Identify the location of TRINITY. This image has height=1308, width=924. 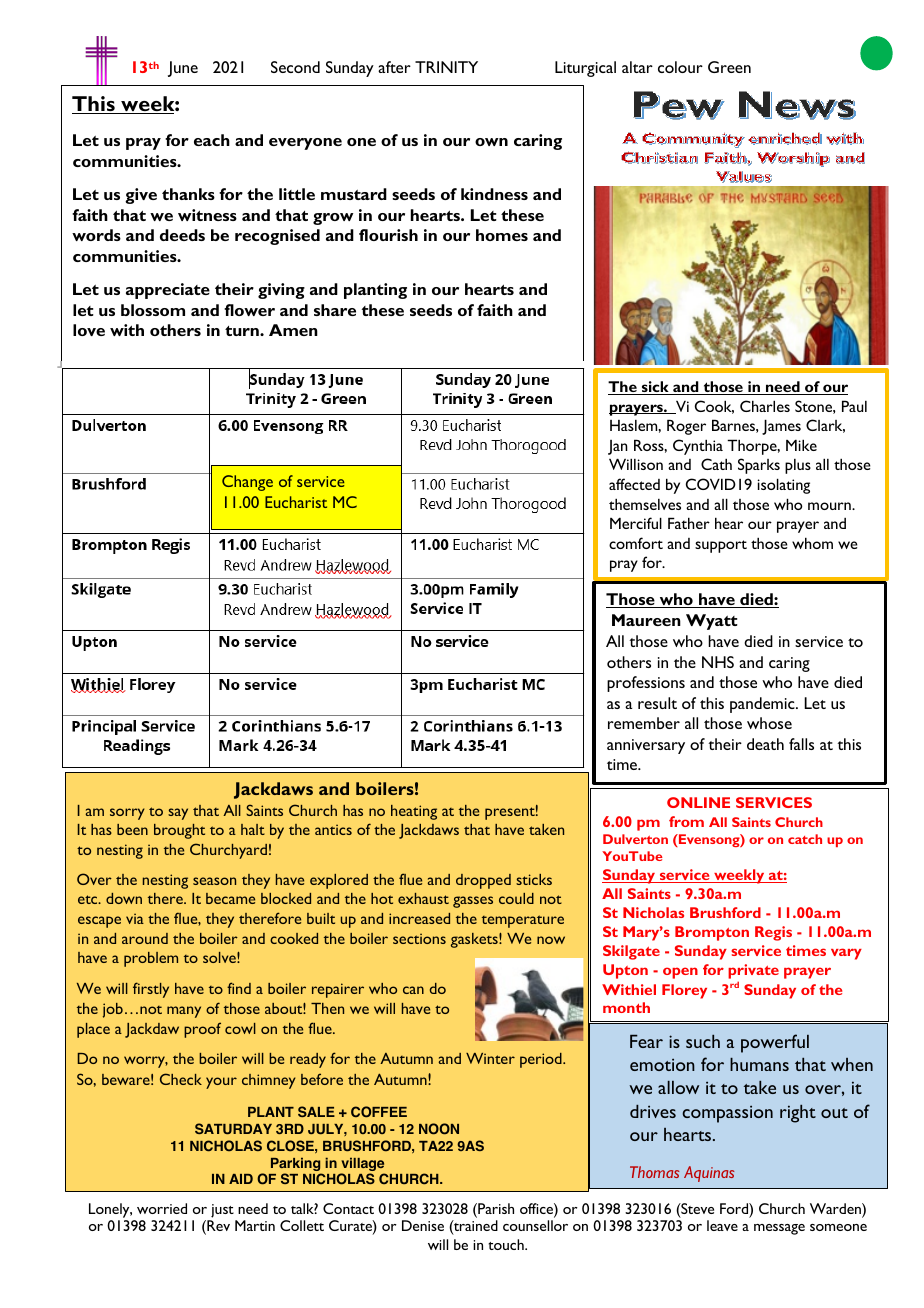
(446, 67).
